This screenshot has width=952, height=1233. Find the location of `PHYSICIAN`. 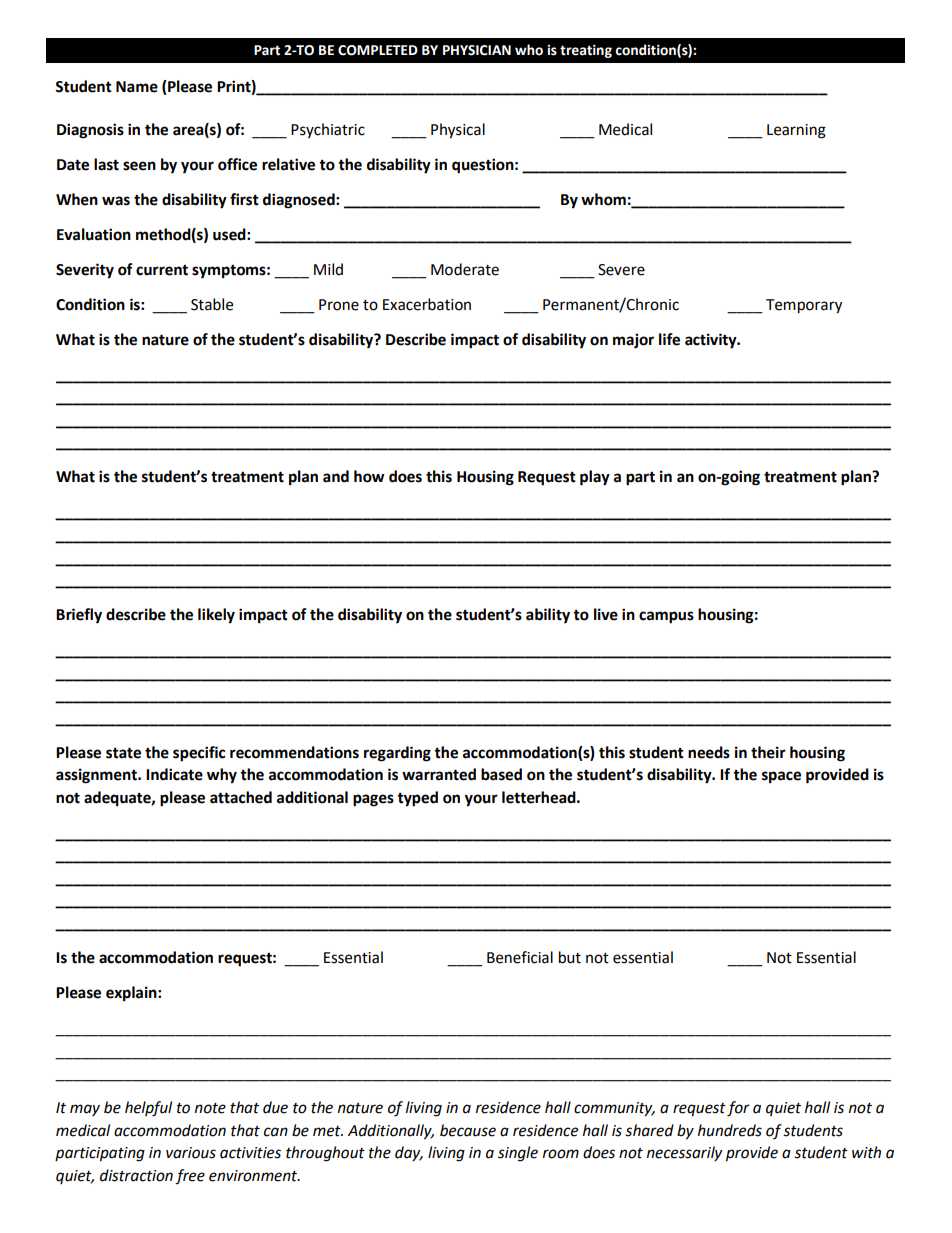

PHYSICIAN is located at coordinates (477, 50).
